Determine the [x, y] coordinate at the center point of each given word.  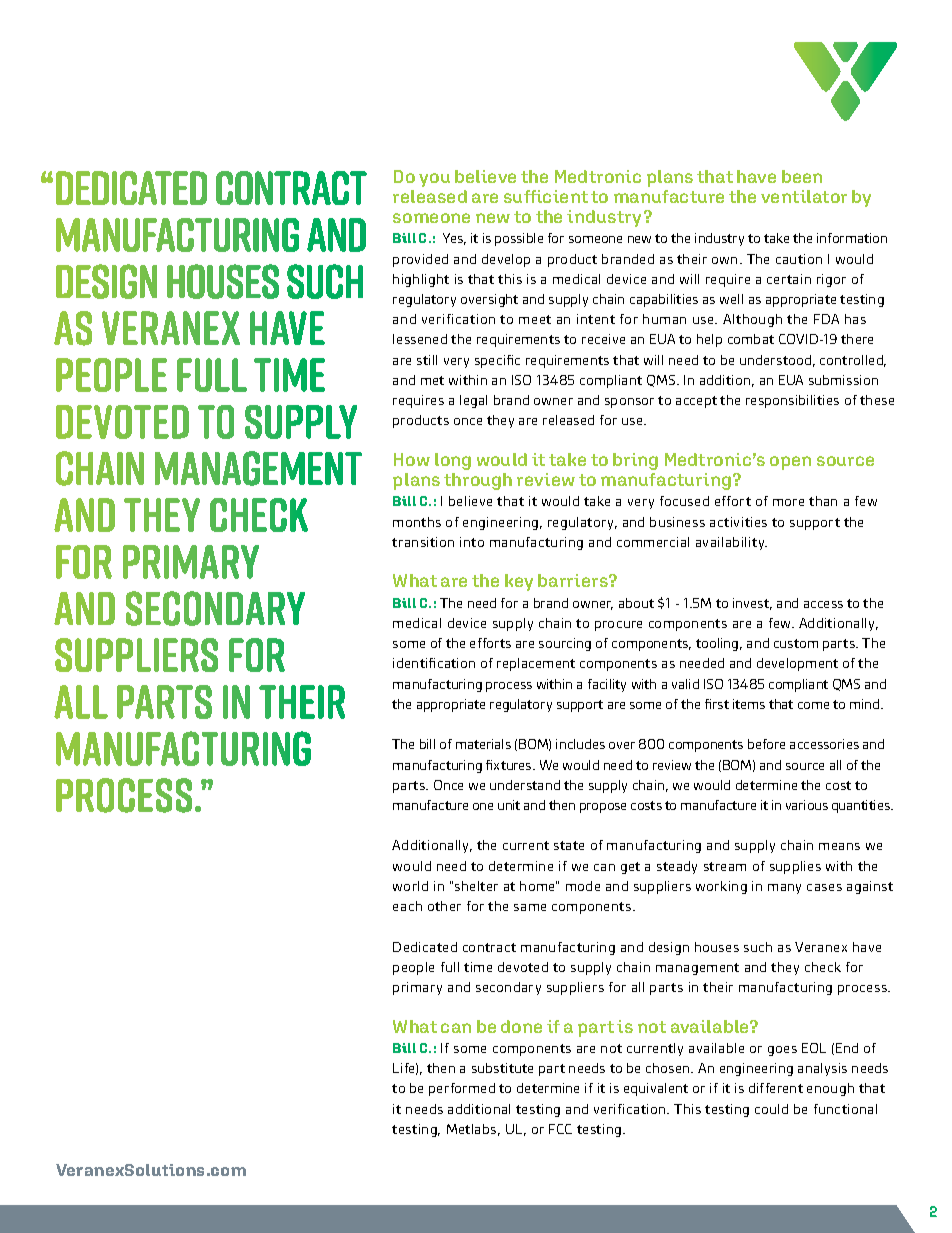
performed [462, 1089]
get [630, 868]
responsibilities [792, 401]
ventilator [804, 196]
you [434, 180]
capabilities [664, 300]
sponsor [629, 403]
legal [473, 401]
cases [824, 887]
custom [796, 643]
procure [618, 626]
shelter [476, 886]
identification [434, 663]
